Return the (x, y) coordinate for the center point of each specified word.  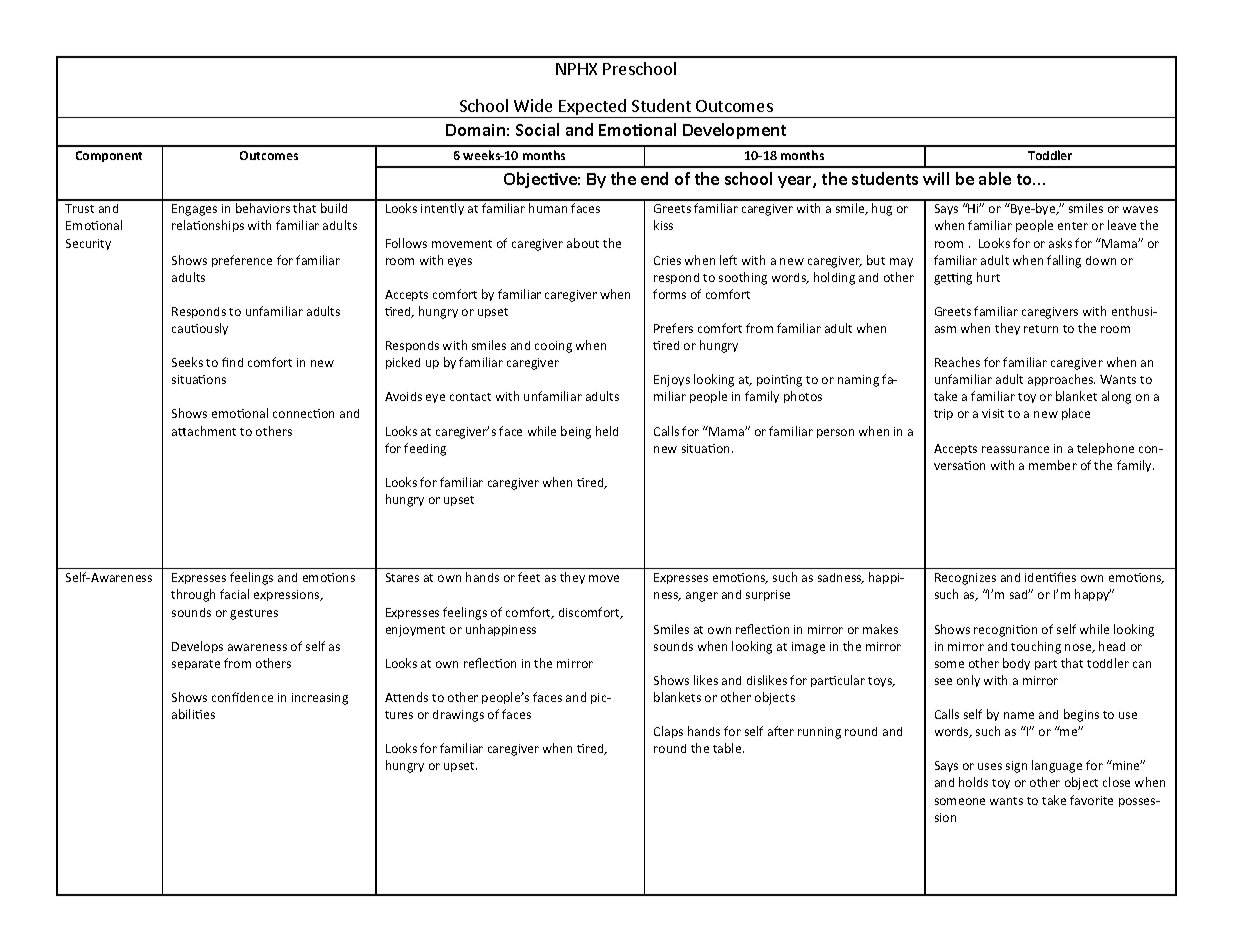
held (607, 431)
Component (109, 156)
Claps (668, 732)
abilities (193, 714)
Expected (593, 108)
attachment (204, 431)
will (936, 178)
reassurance (1015, 449)
